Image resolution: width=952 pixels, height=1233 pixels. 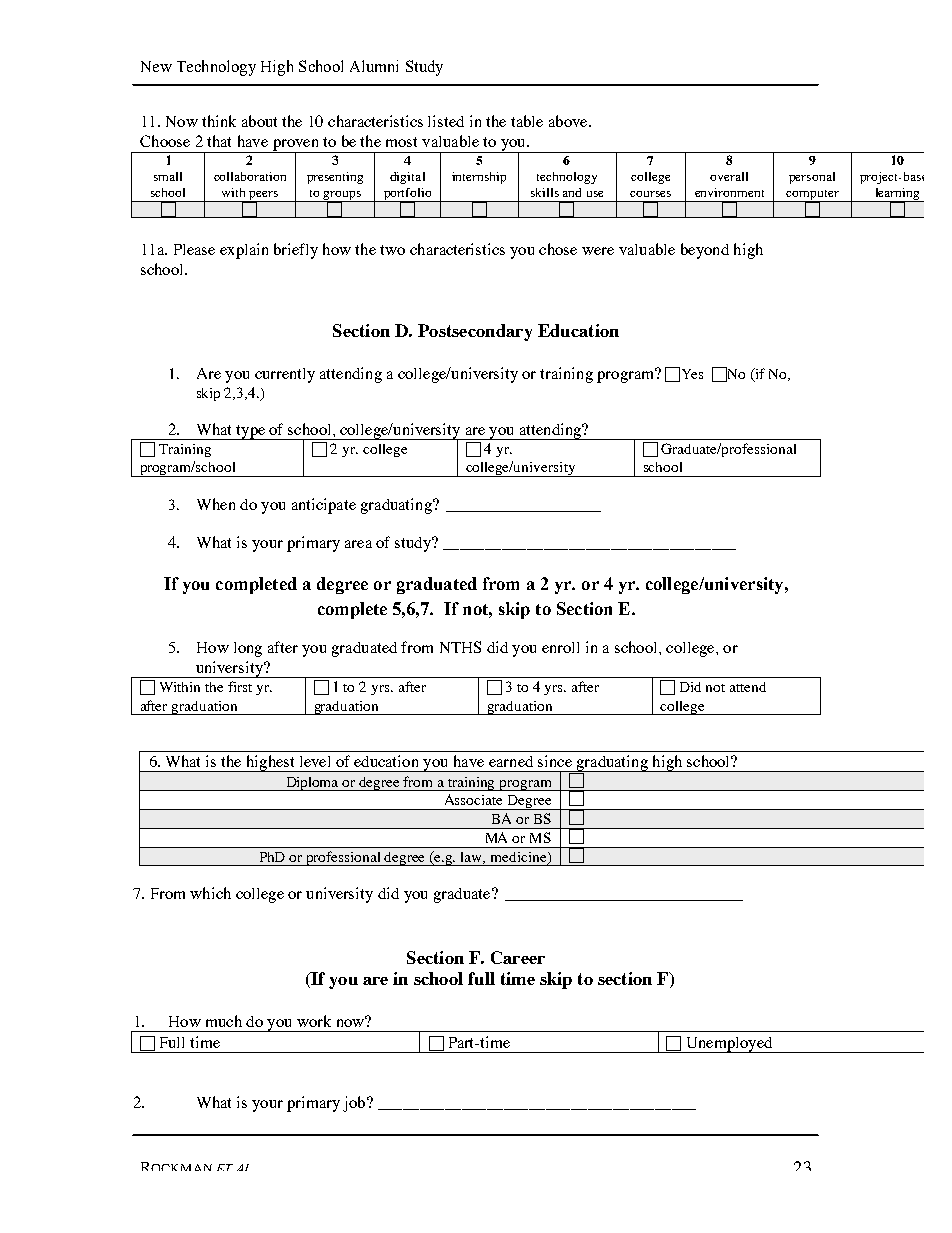 What do you see at coordinates (259, 121) in the page?
I see `about` at bounding box center [259, 121].
